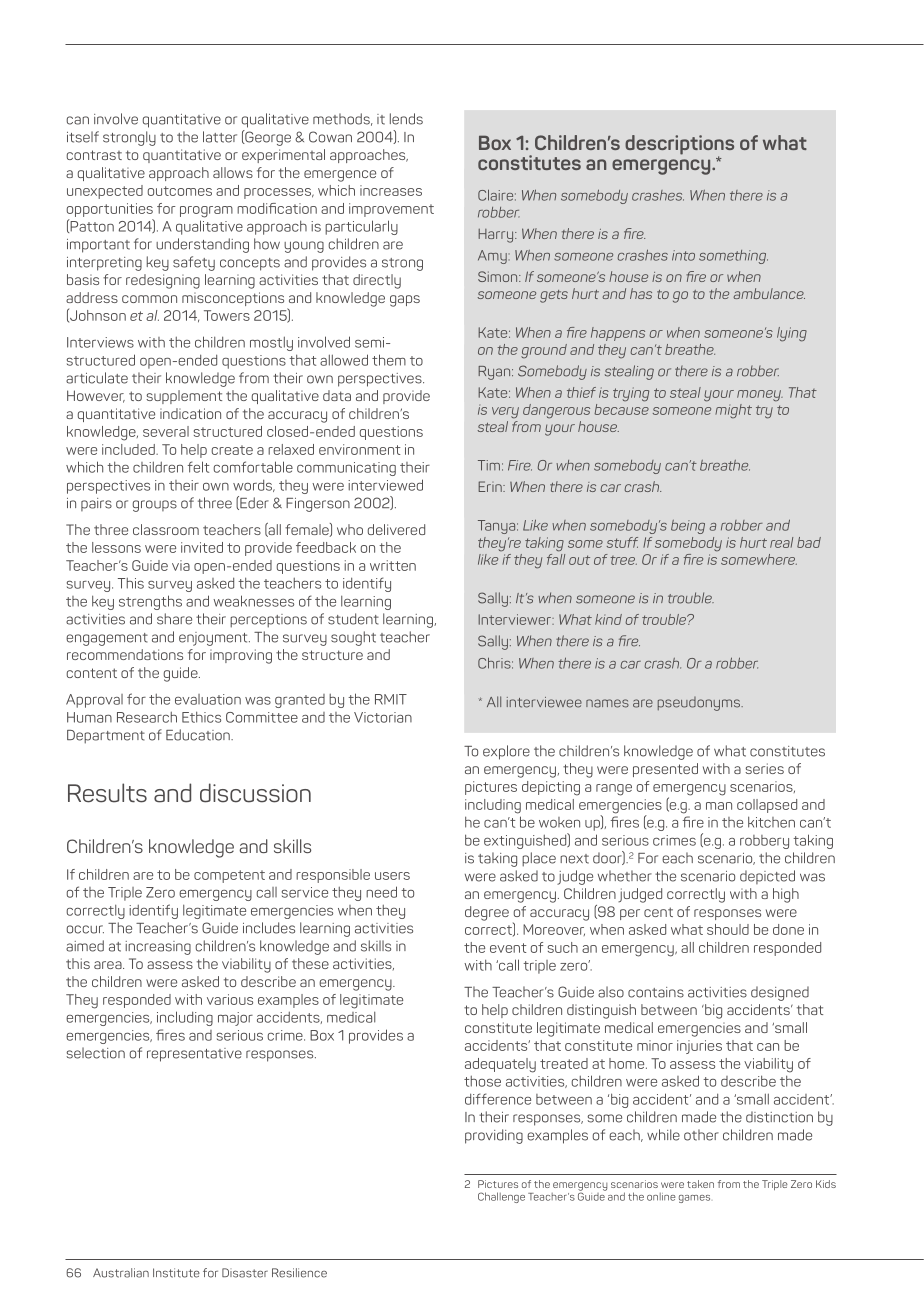  Describe the element at coordinates (688, 527) in the image. I see `being` at that location.
